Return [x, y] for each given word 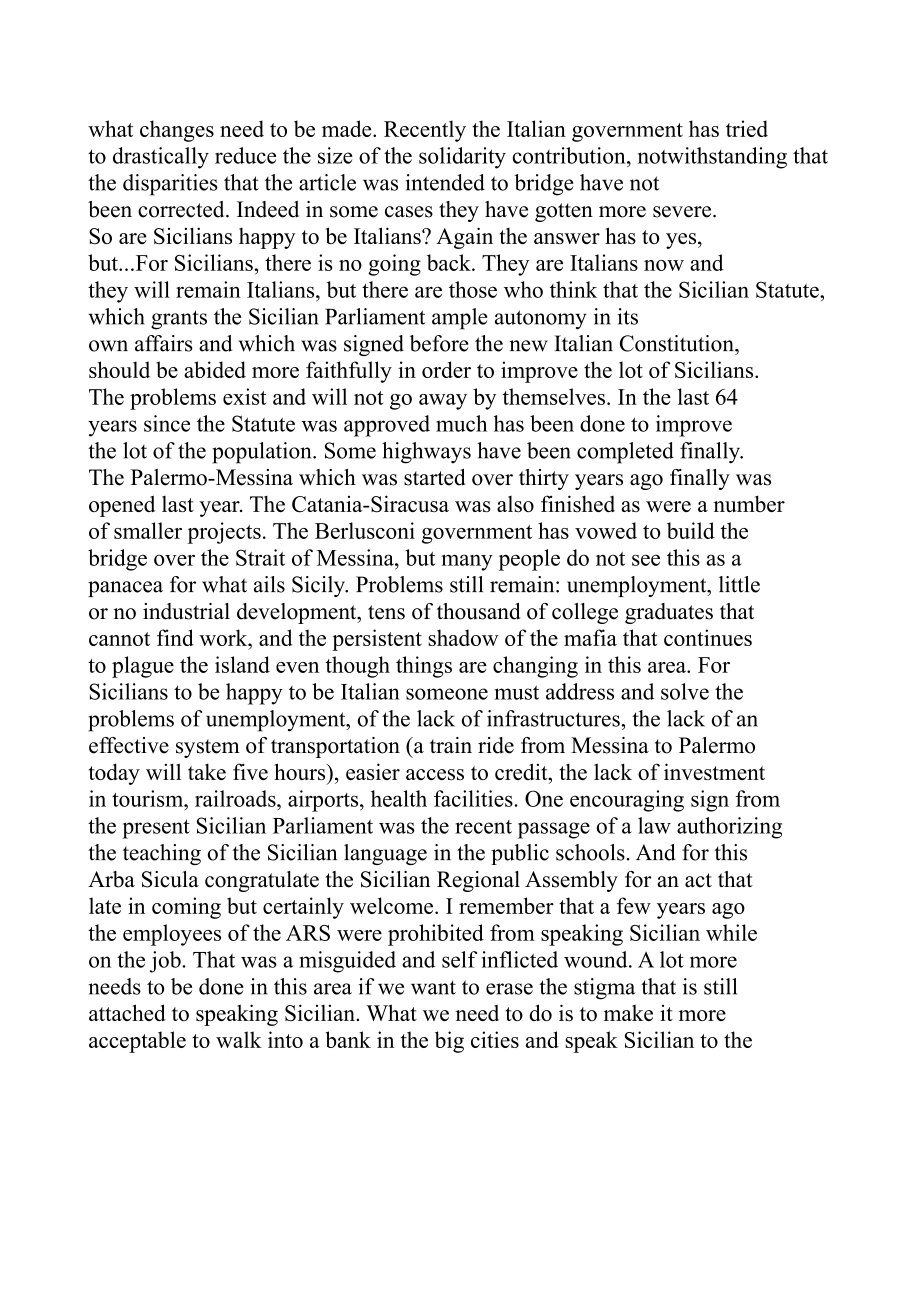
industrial [186, 611]
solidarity [462, 158]
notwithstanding [712, 158]
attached [127, 1012]
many [467, 562]
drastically [161, 158]
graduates [669, 613]
